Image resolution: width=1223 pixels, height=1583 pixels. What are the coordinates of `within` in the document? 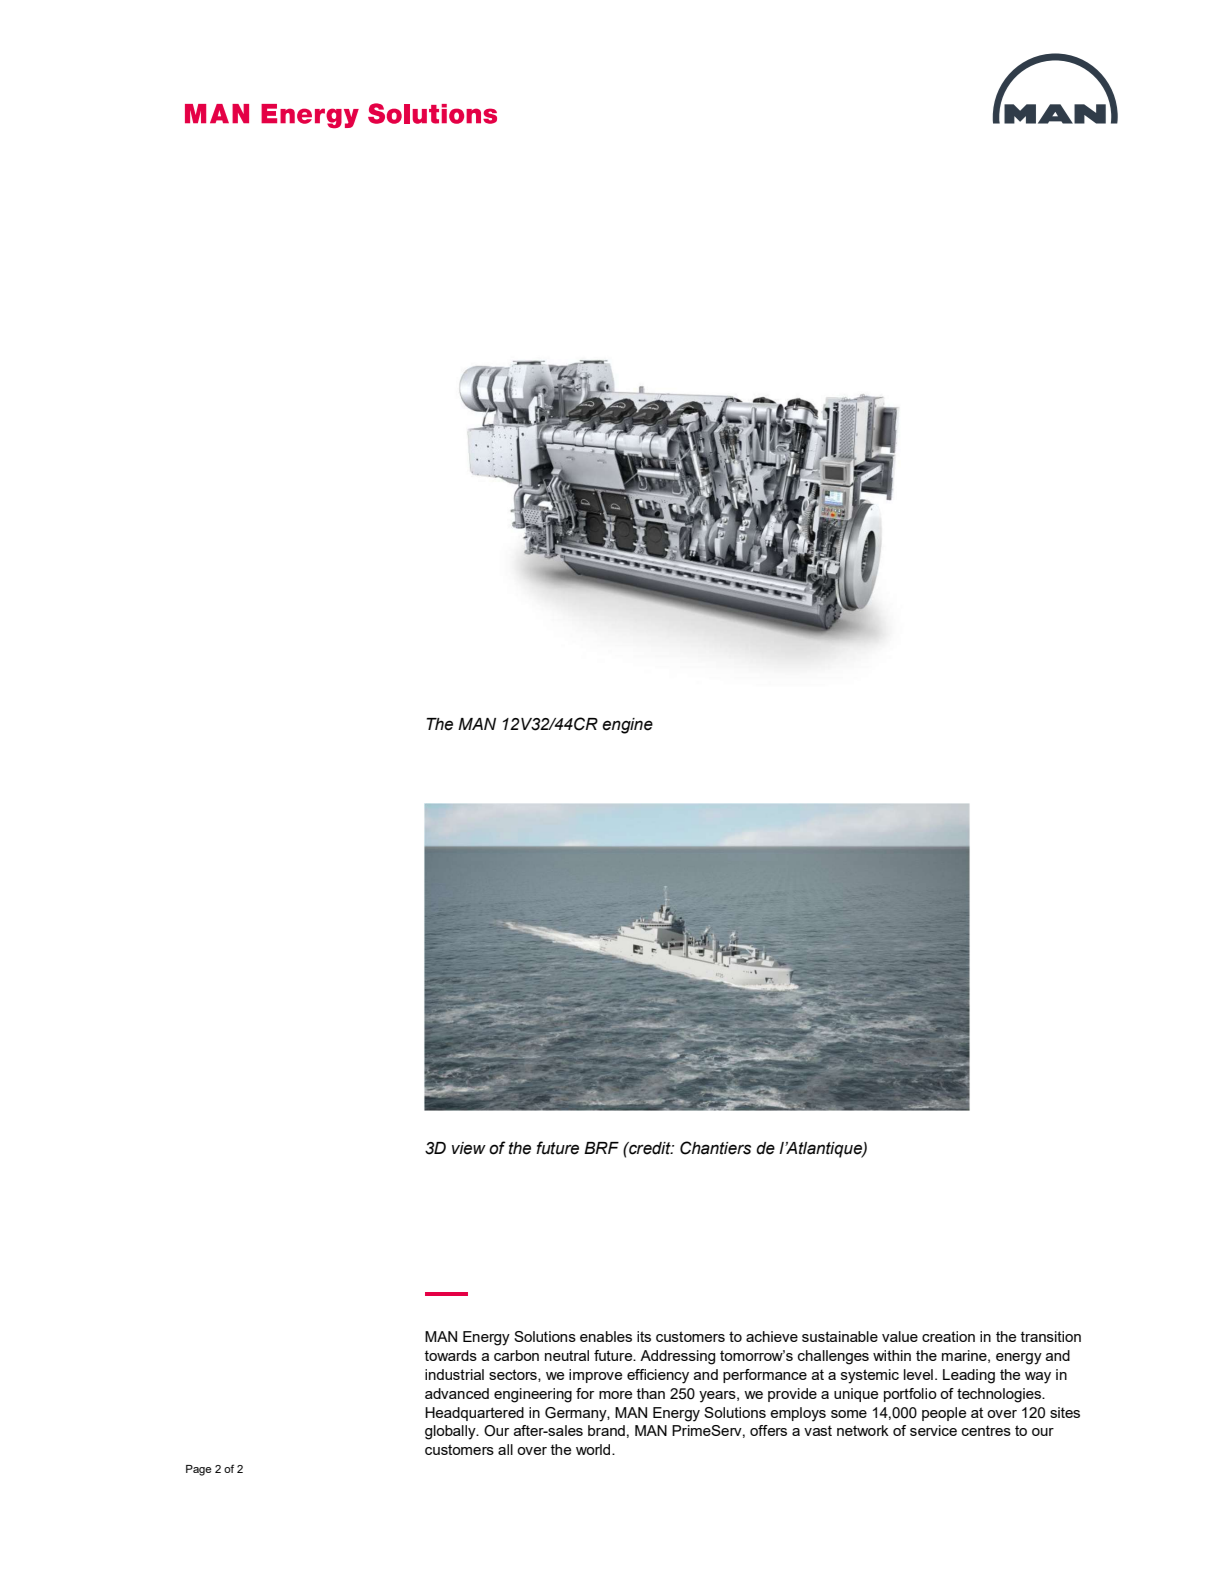 It's located at (892, 1355).
